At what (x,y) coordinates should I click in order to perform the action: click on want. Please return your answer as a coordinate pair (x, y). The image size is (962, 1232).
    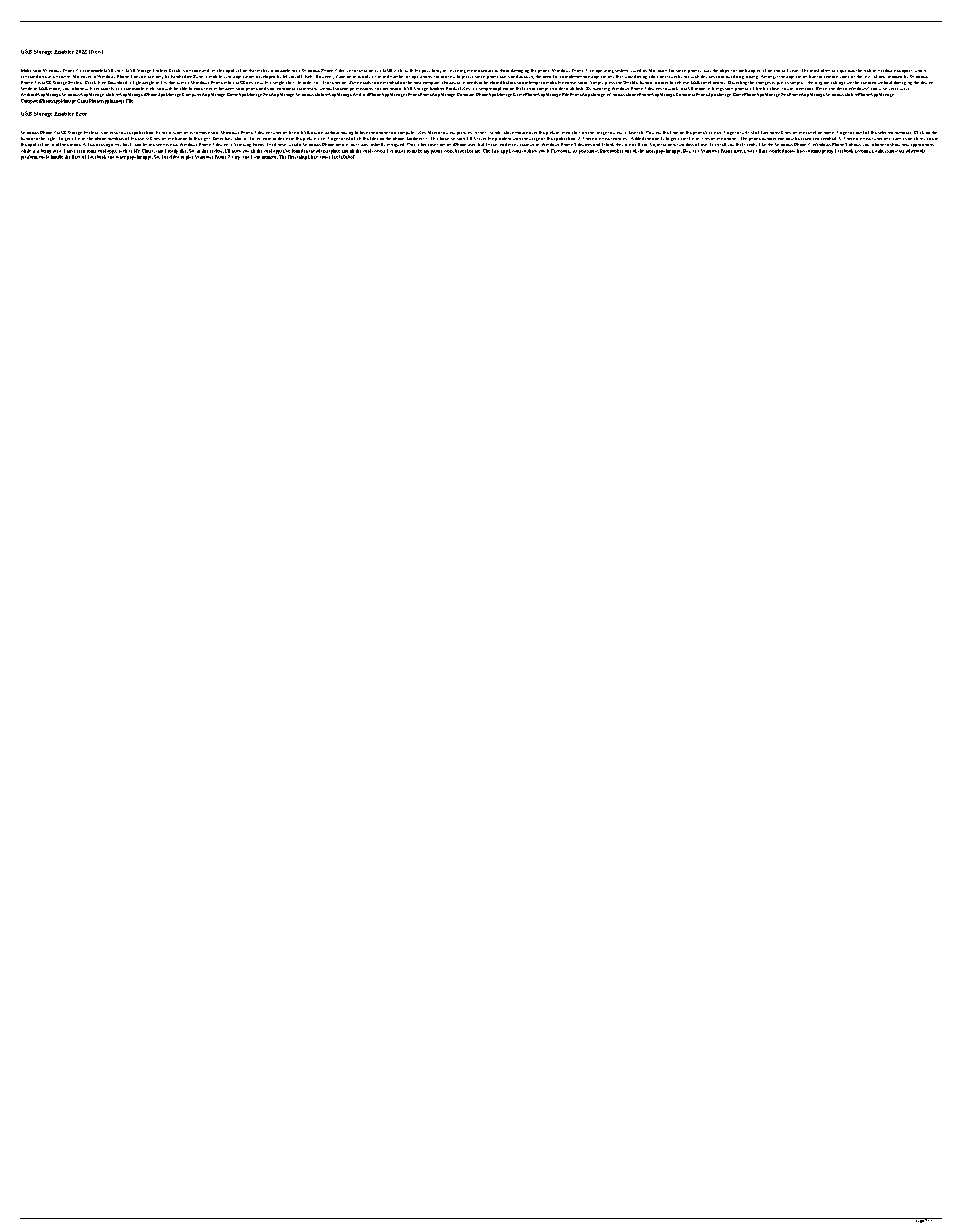
    Looking at the image, I should click on (516, 151).
